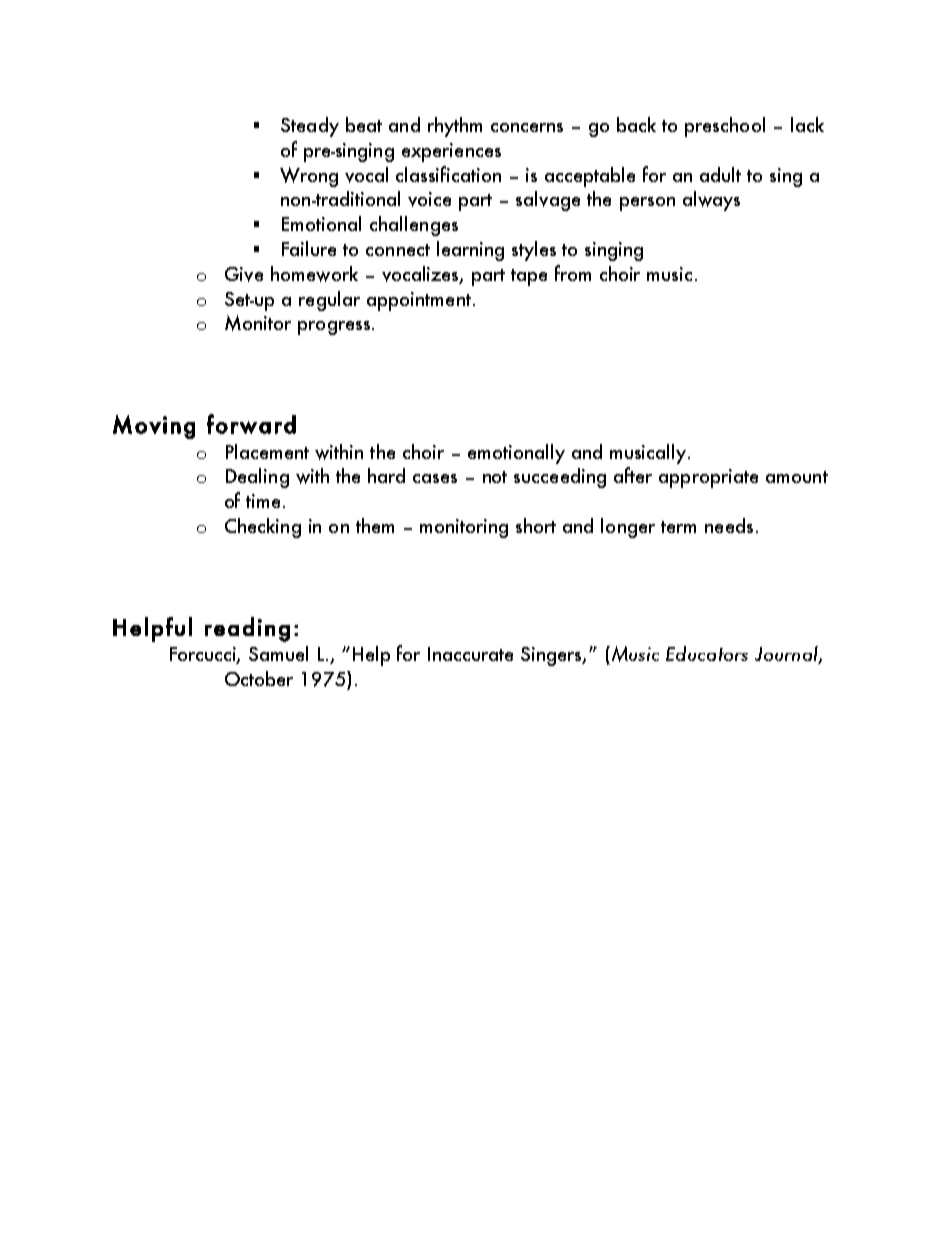 The width and height of the image is (952, 1233). What do you see at coordinates (470, 654) in the image?
I see `Inaccurate` at bounding box center [470, 654].
